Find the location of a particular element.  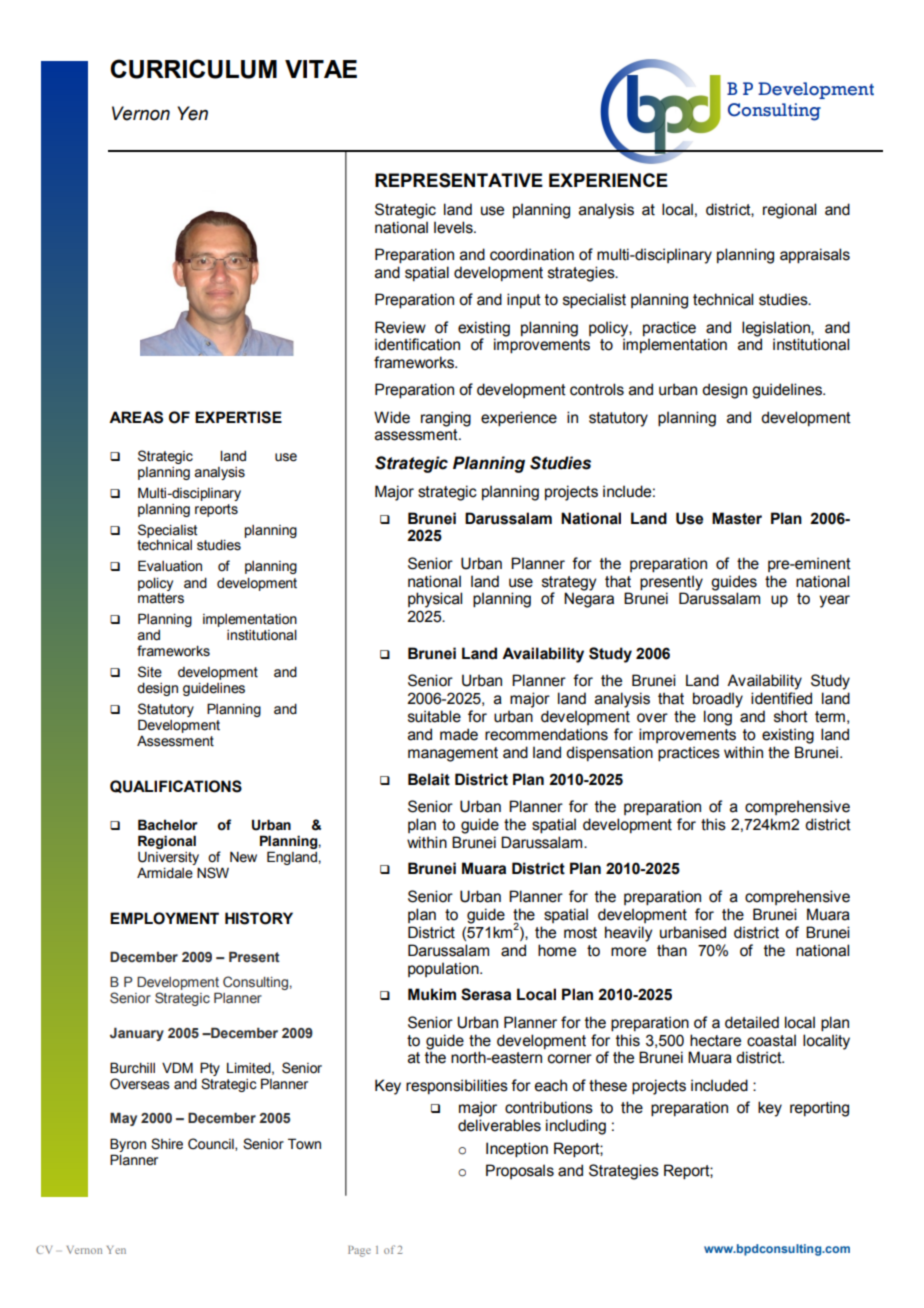

suitable is located at coordinates (434, 716).
